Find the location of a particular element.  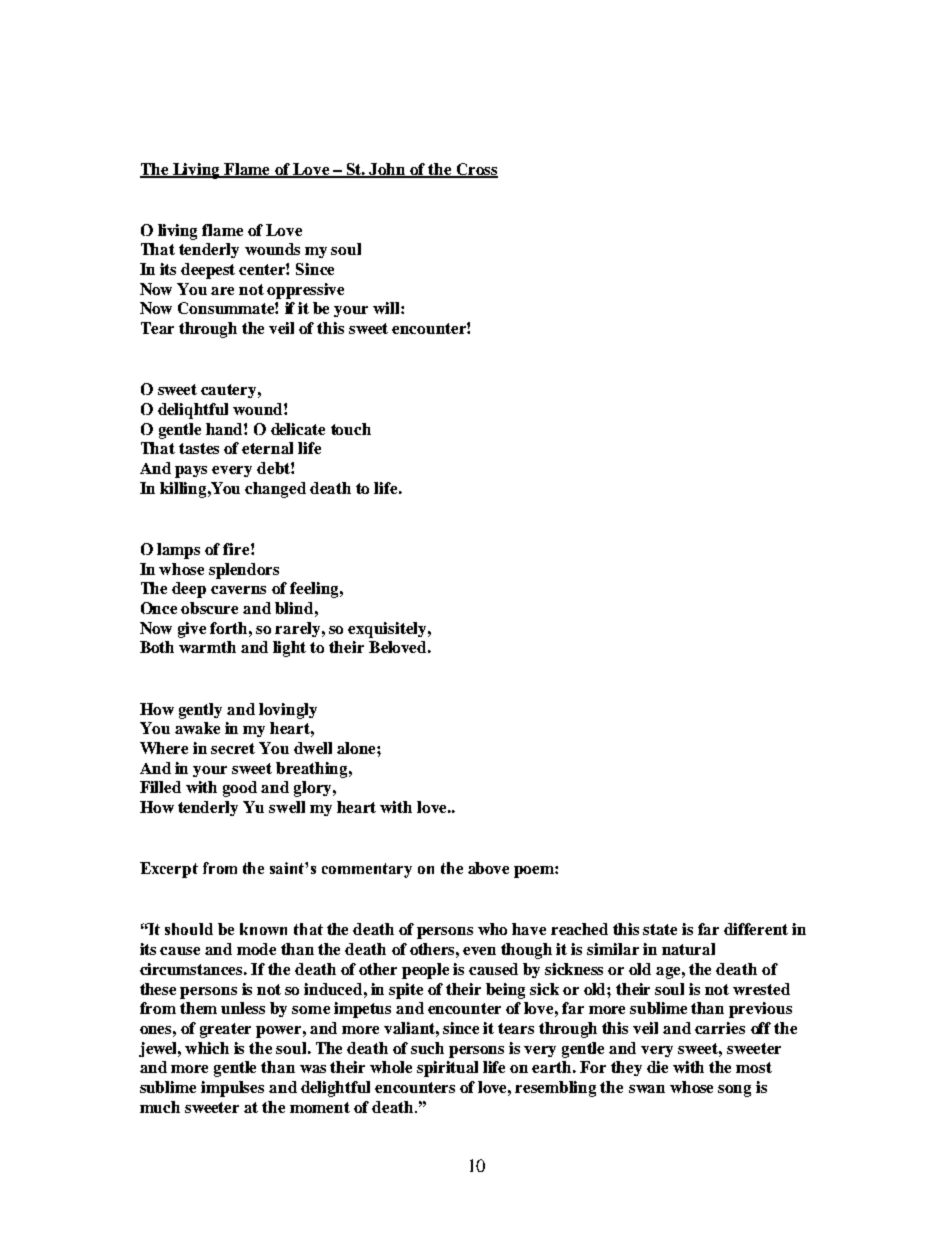

spiritual is located at coordinates (447, 1069).
